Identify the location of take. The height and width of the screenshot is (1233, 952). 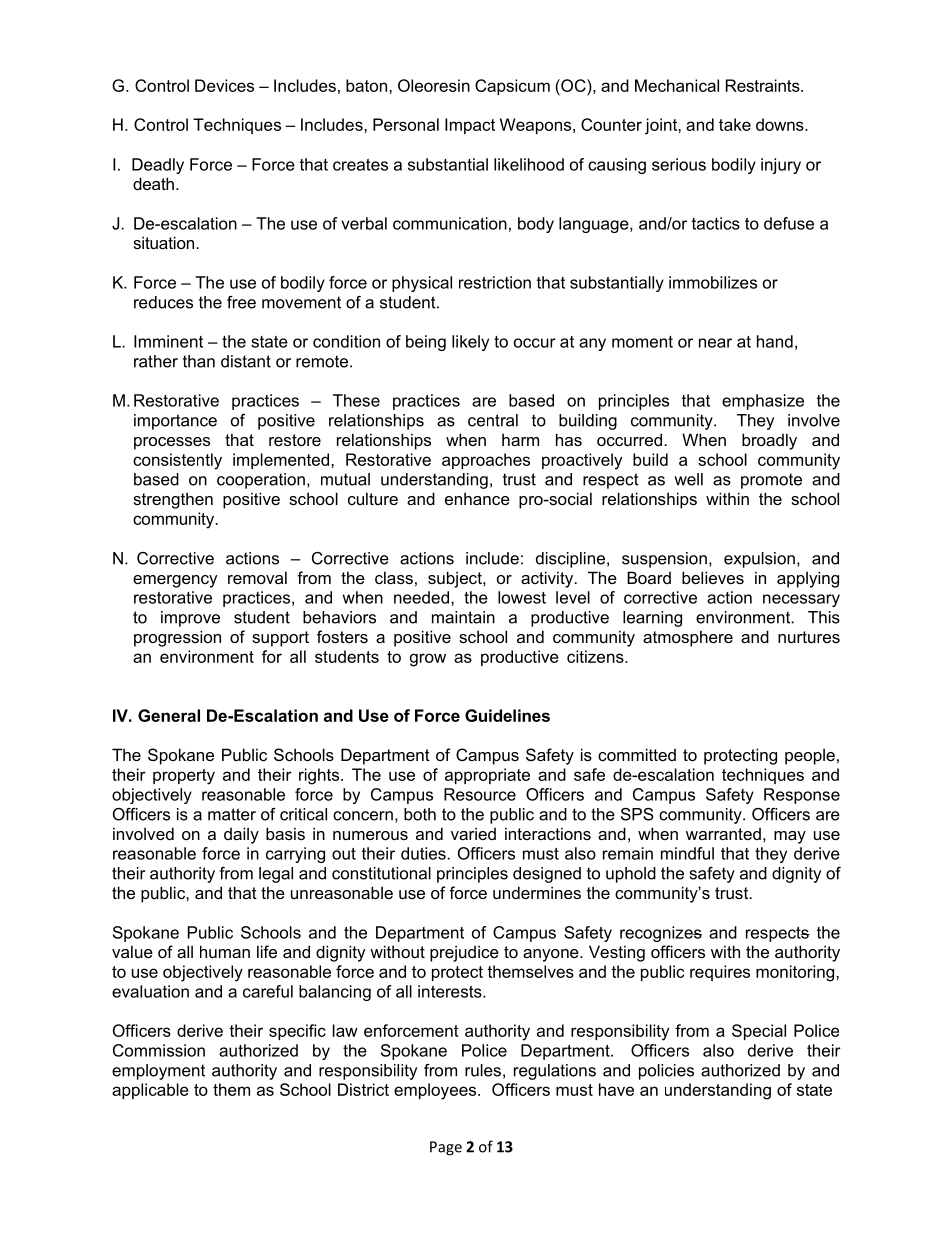
(735, 124).
